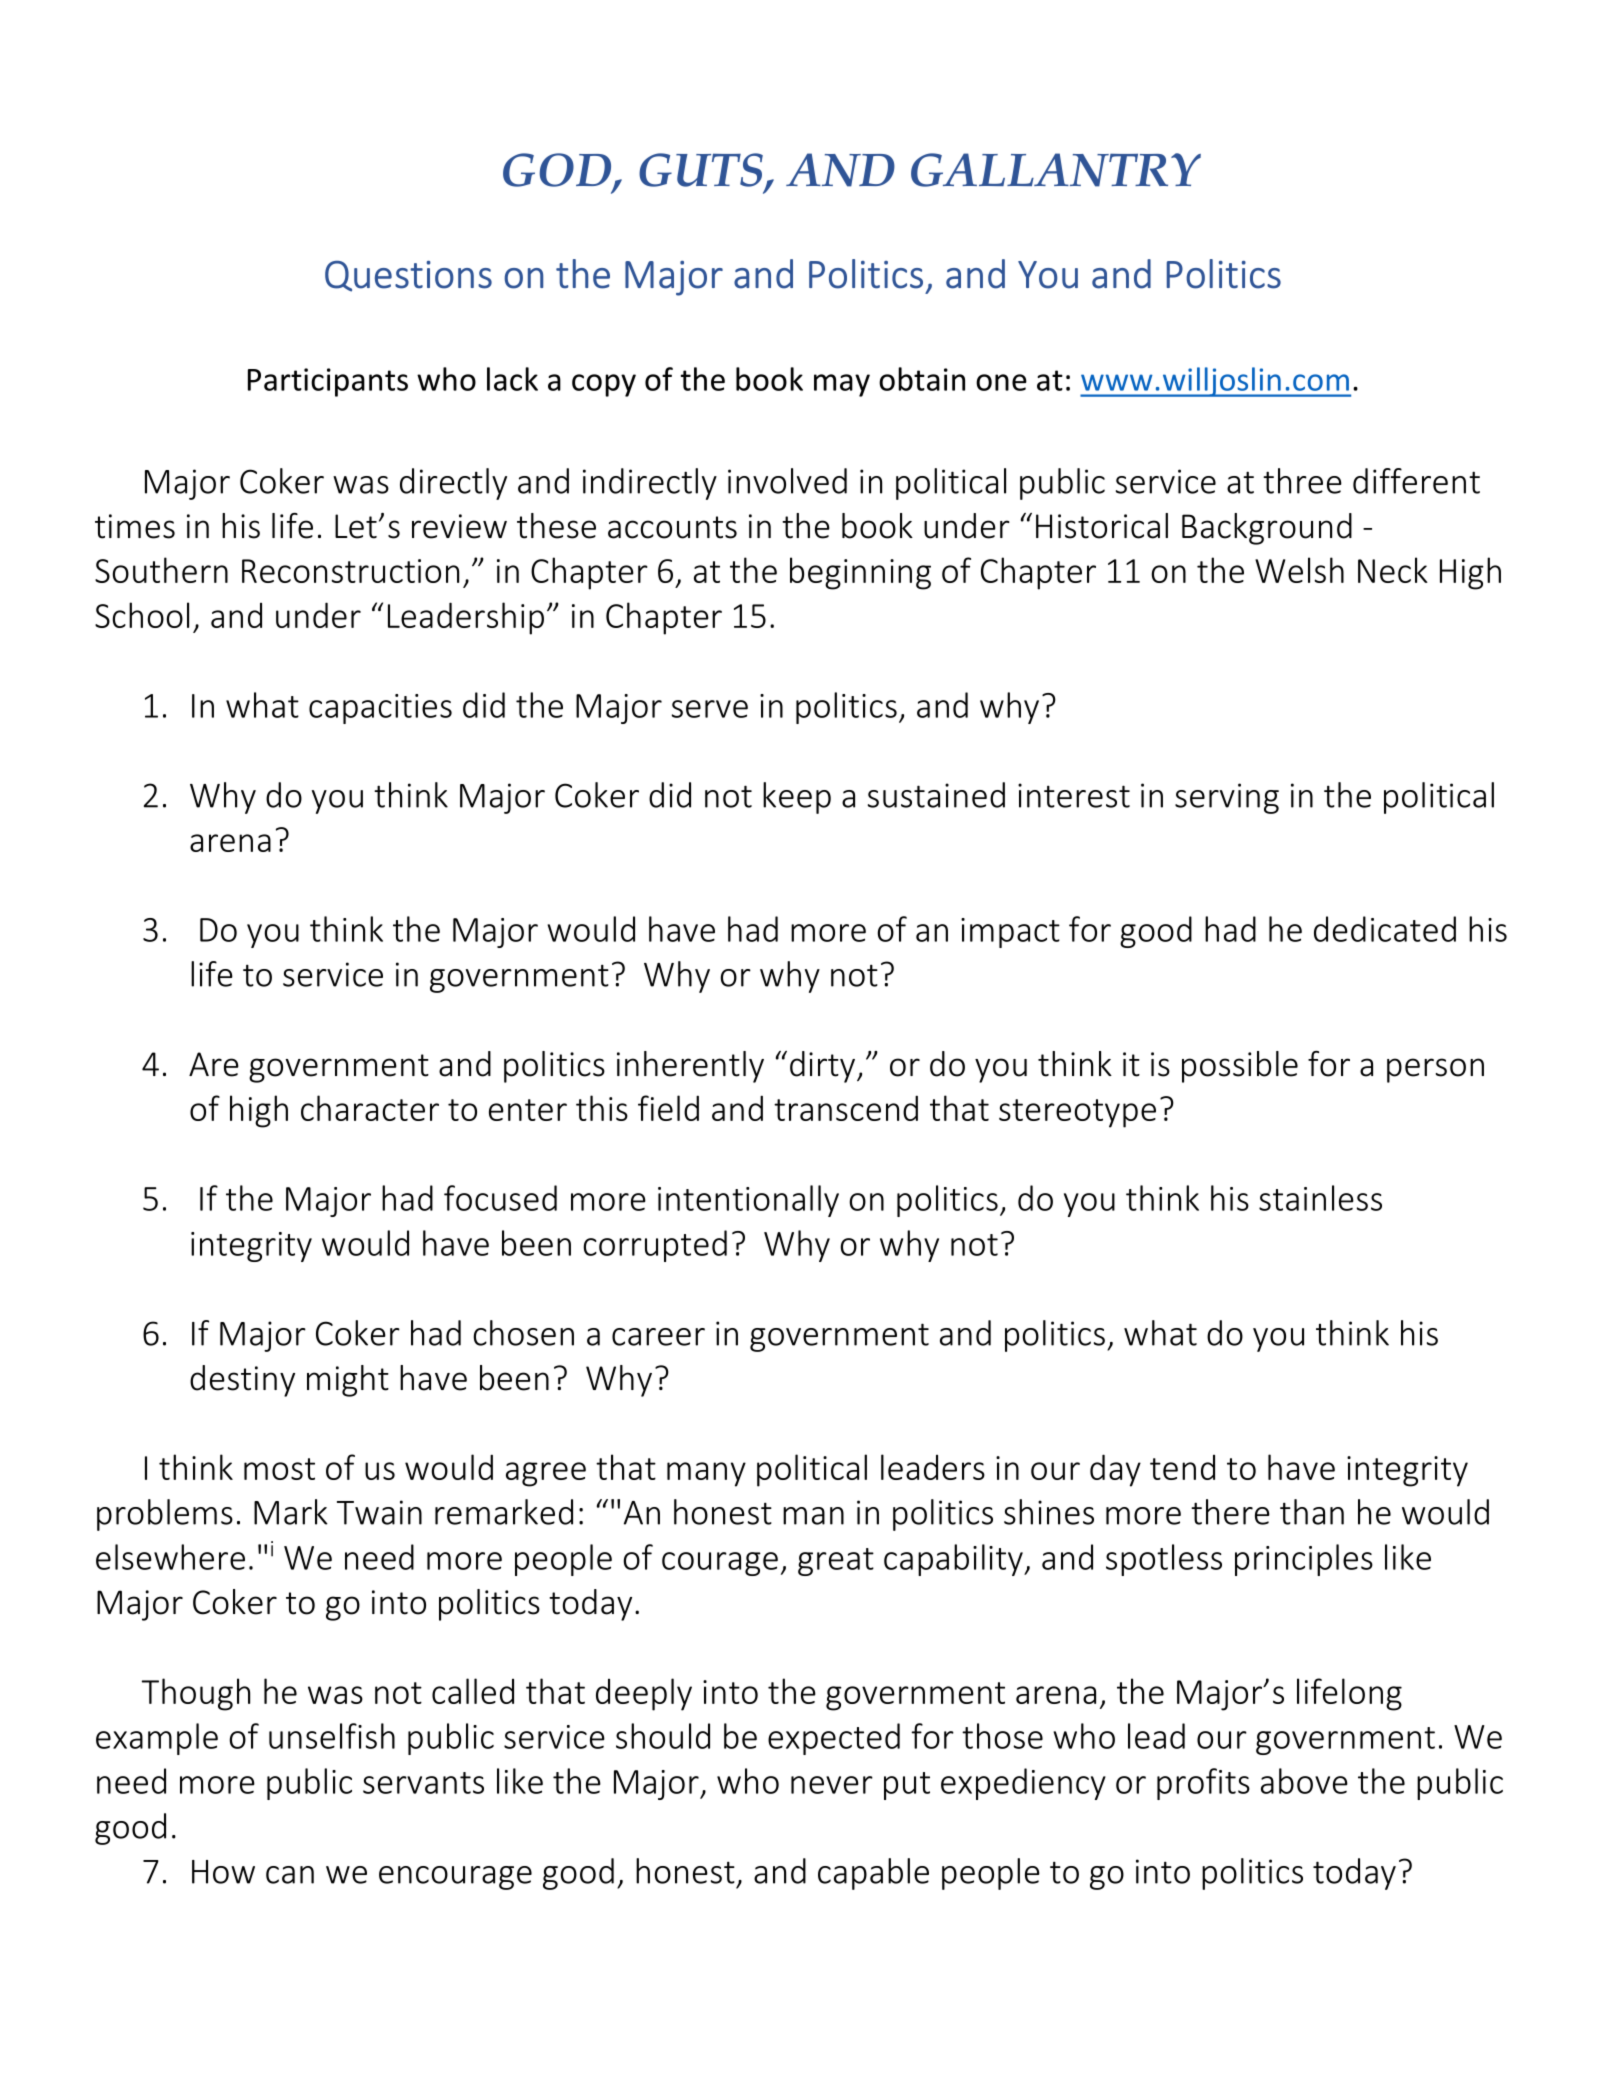 This image has width=1605, height=2078. I want to click on three, so click(1302, 481).
